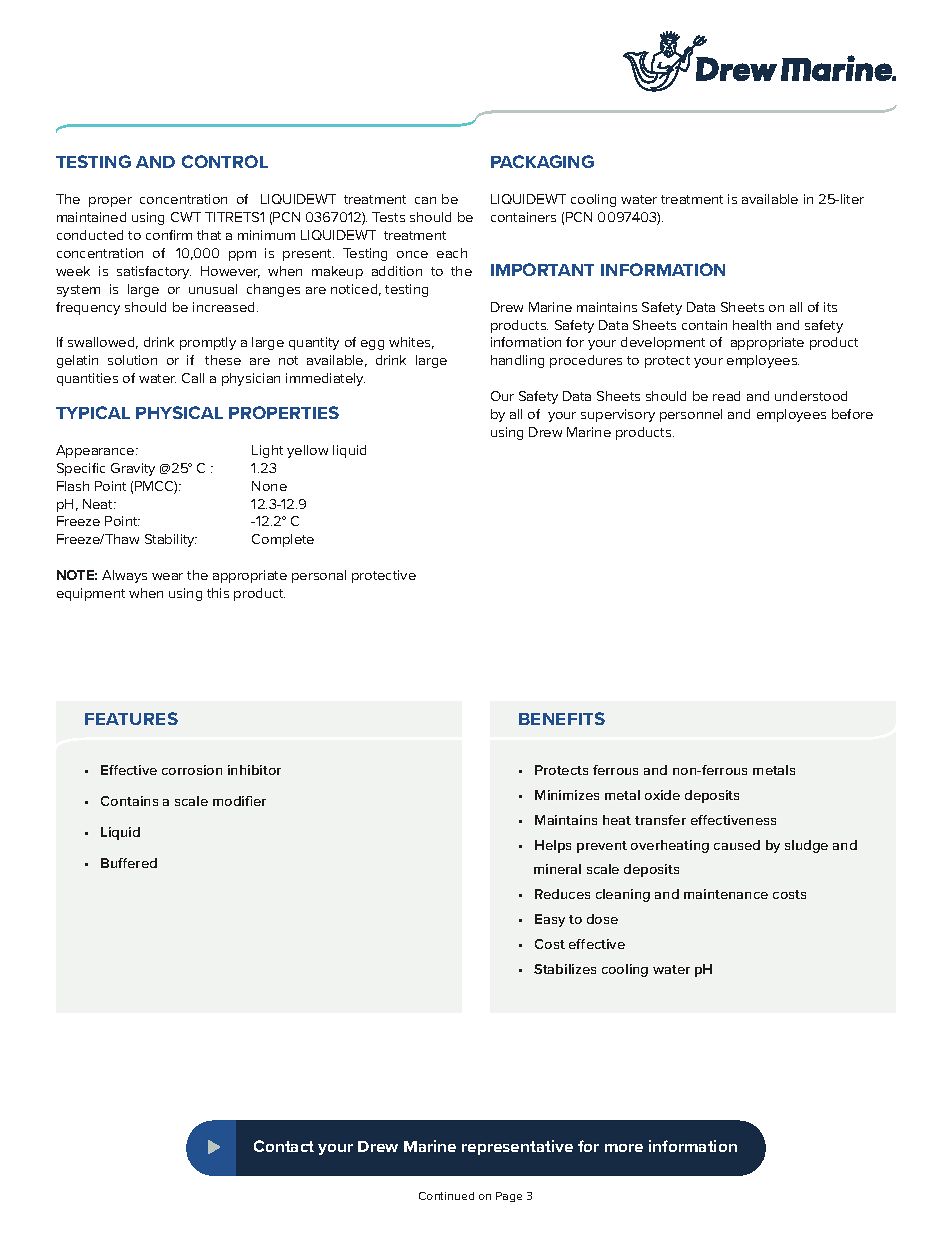 The width and height of the screenshot is (952, 1233). I want to click on health, so click(752, 325).
